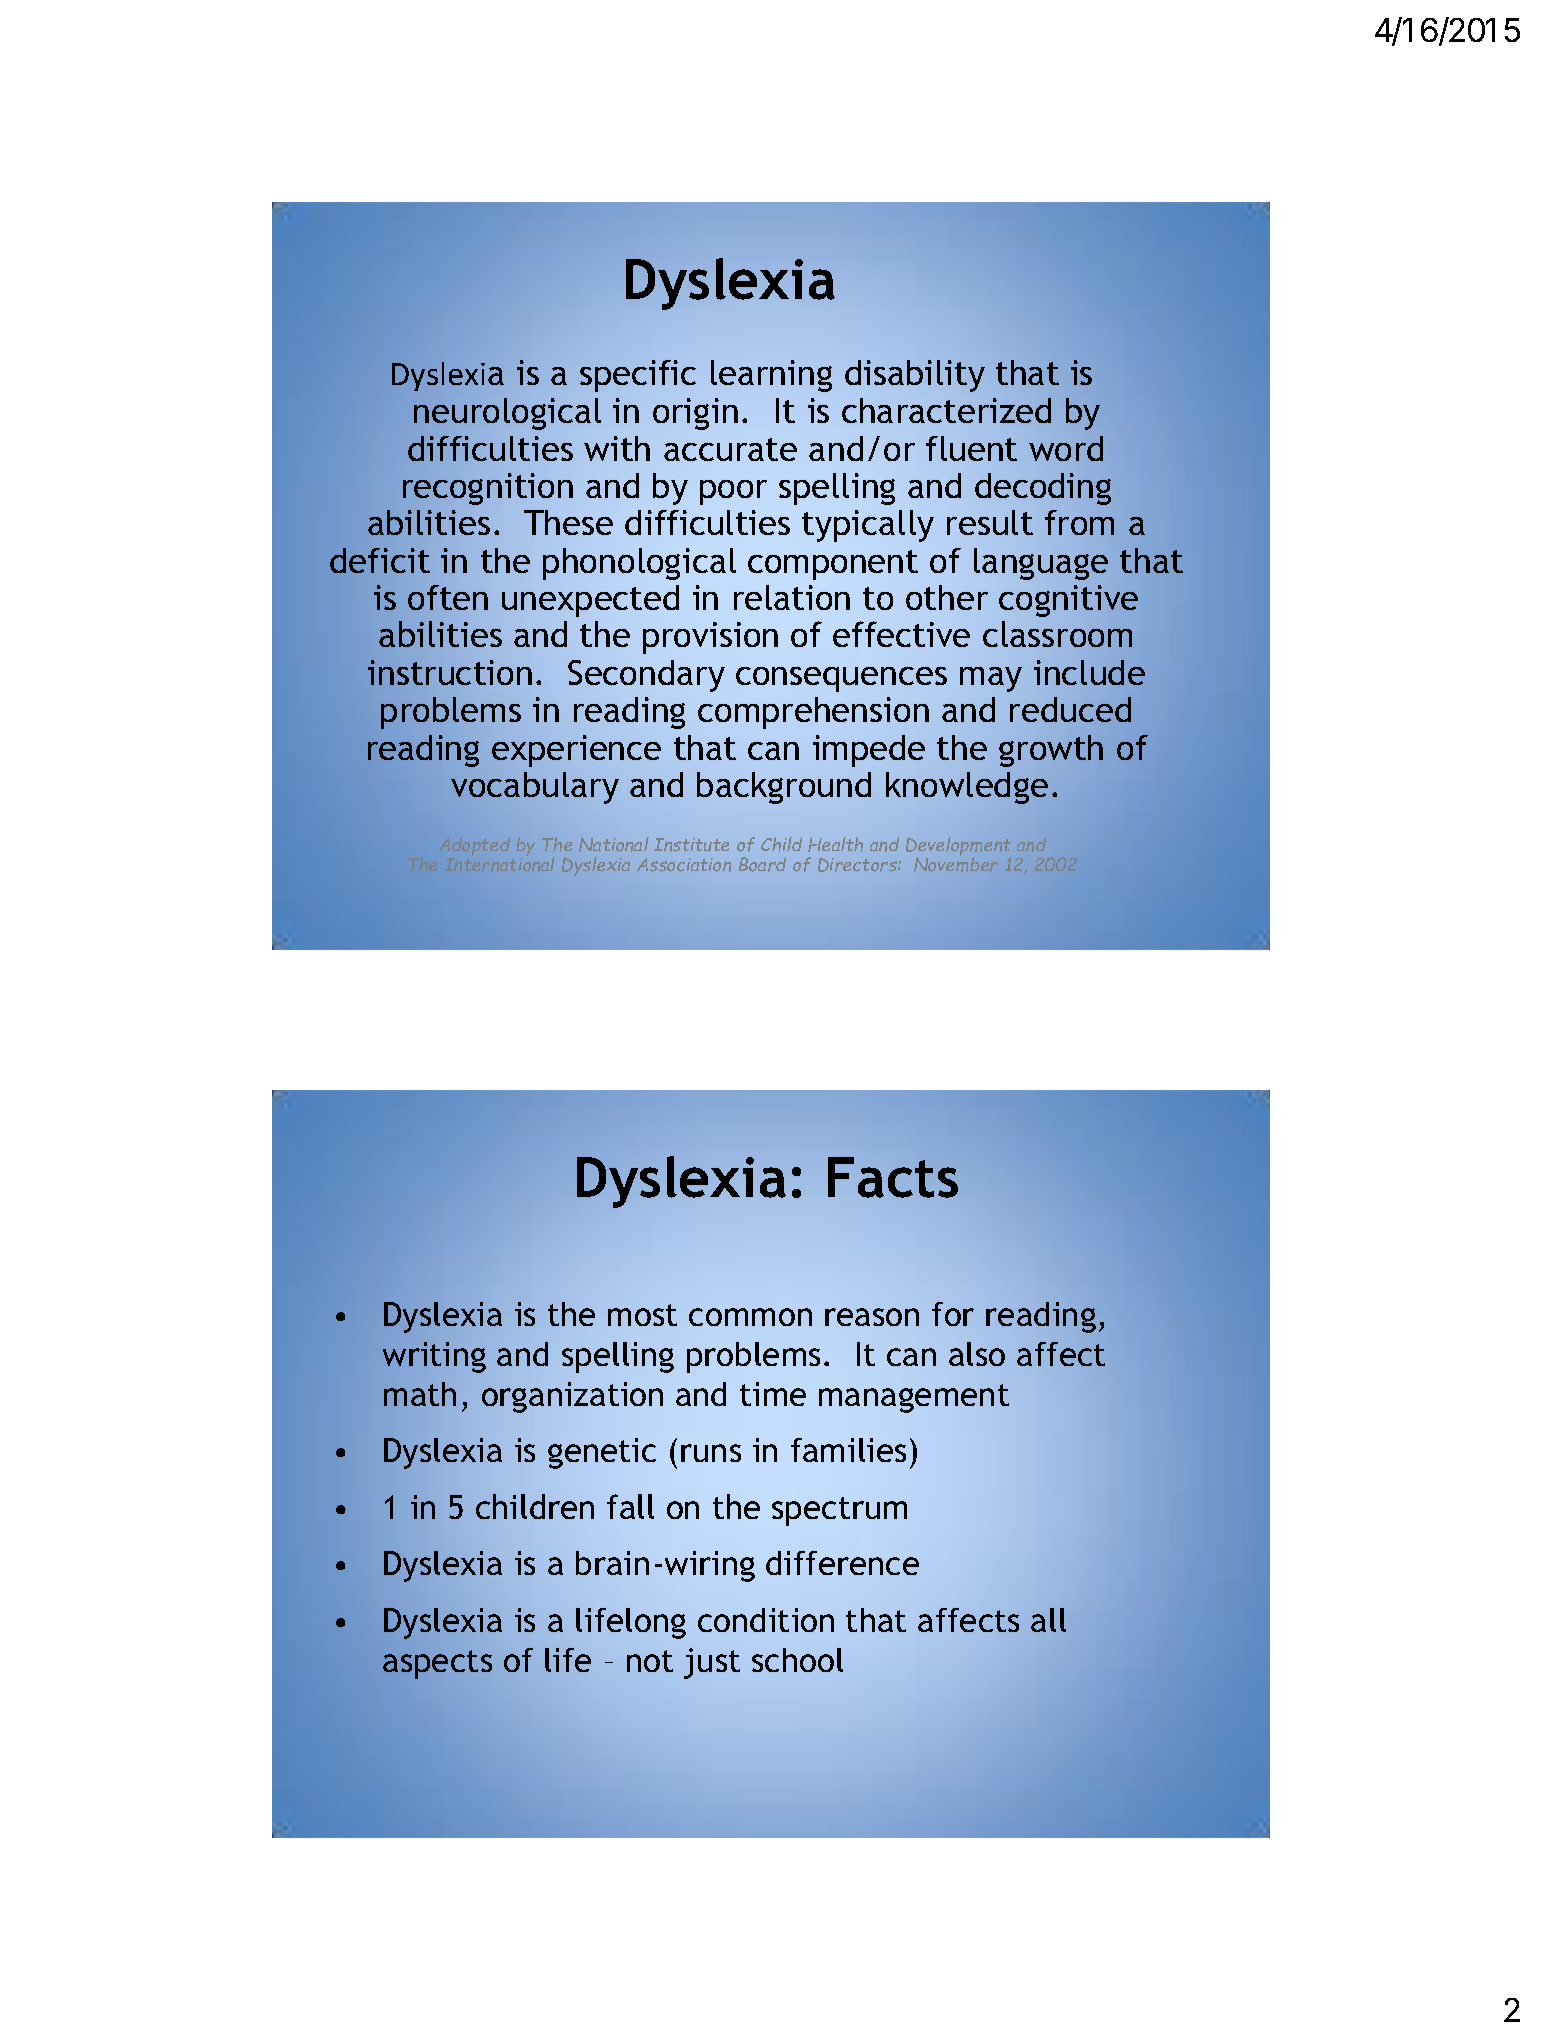 Image resolution: width=1542 pixels, height=2040 pixels. I want to click on neurological, so click(507, 414).
